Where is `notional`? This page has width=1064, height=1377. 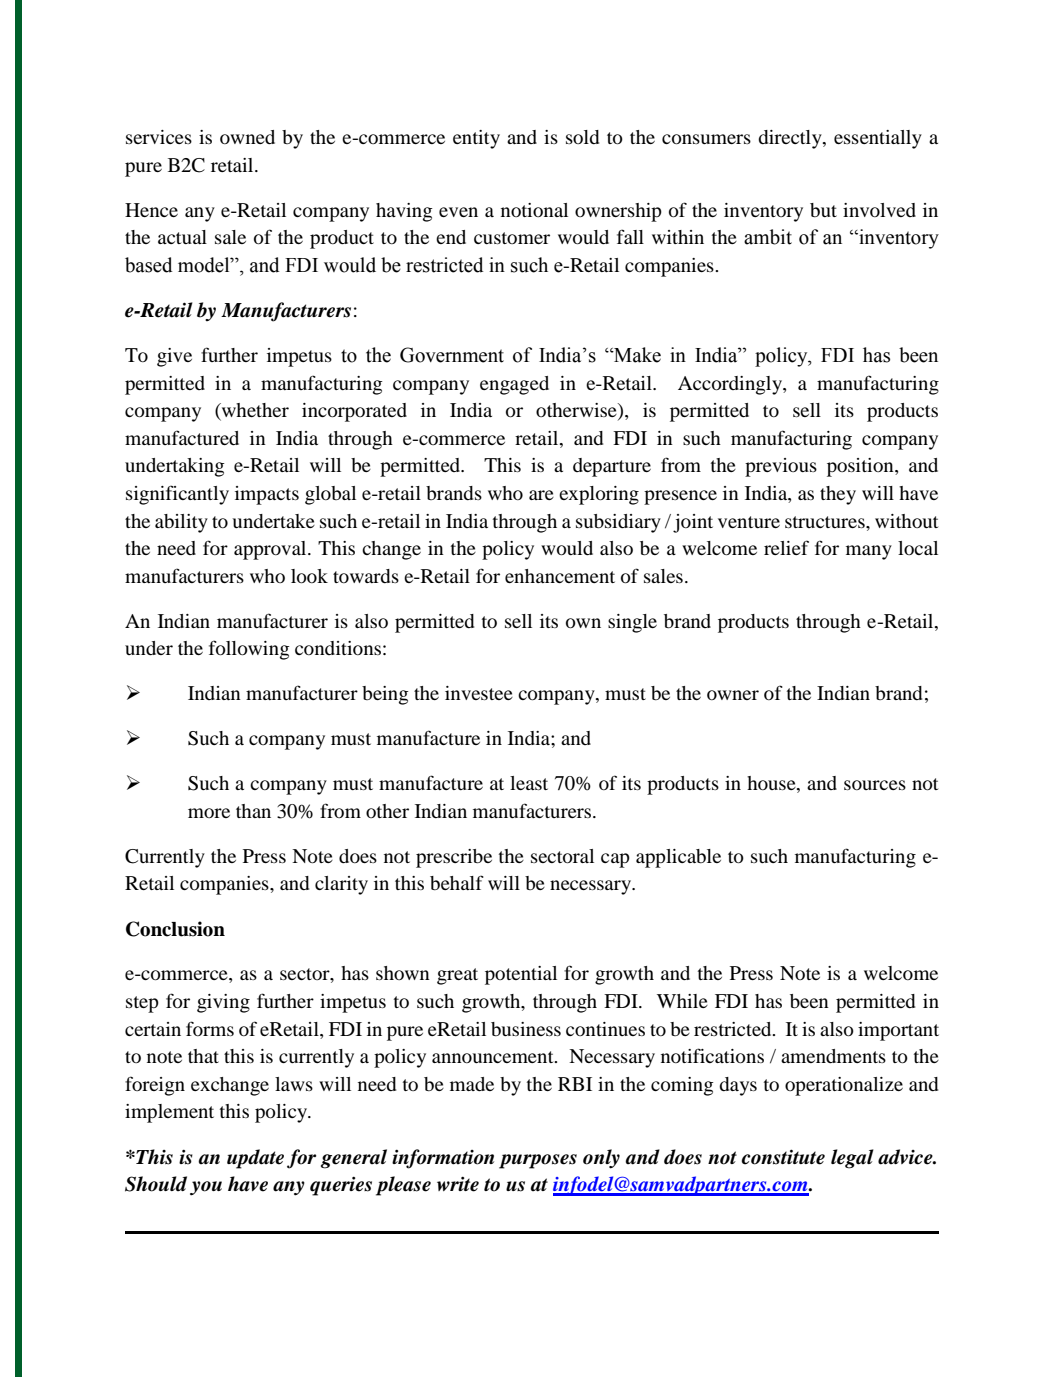
notional is located at coordinates (534, 210).
